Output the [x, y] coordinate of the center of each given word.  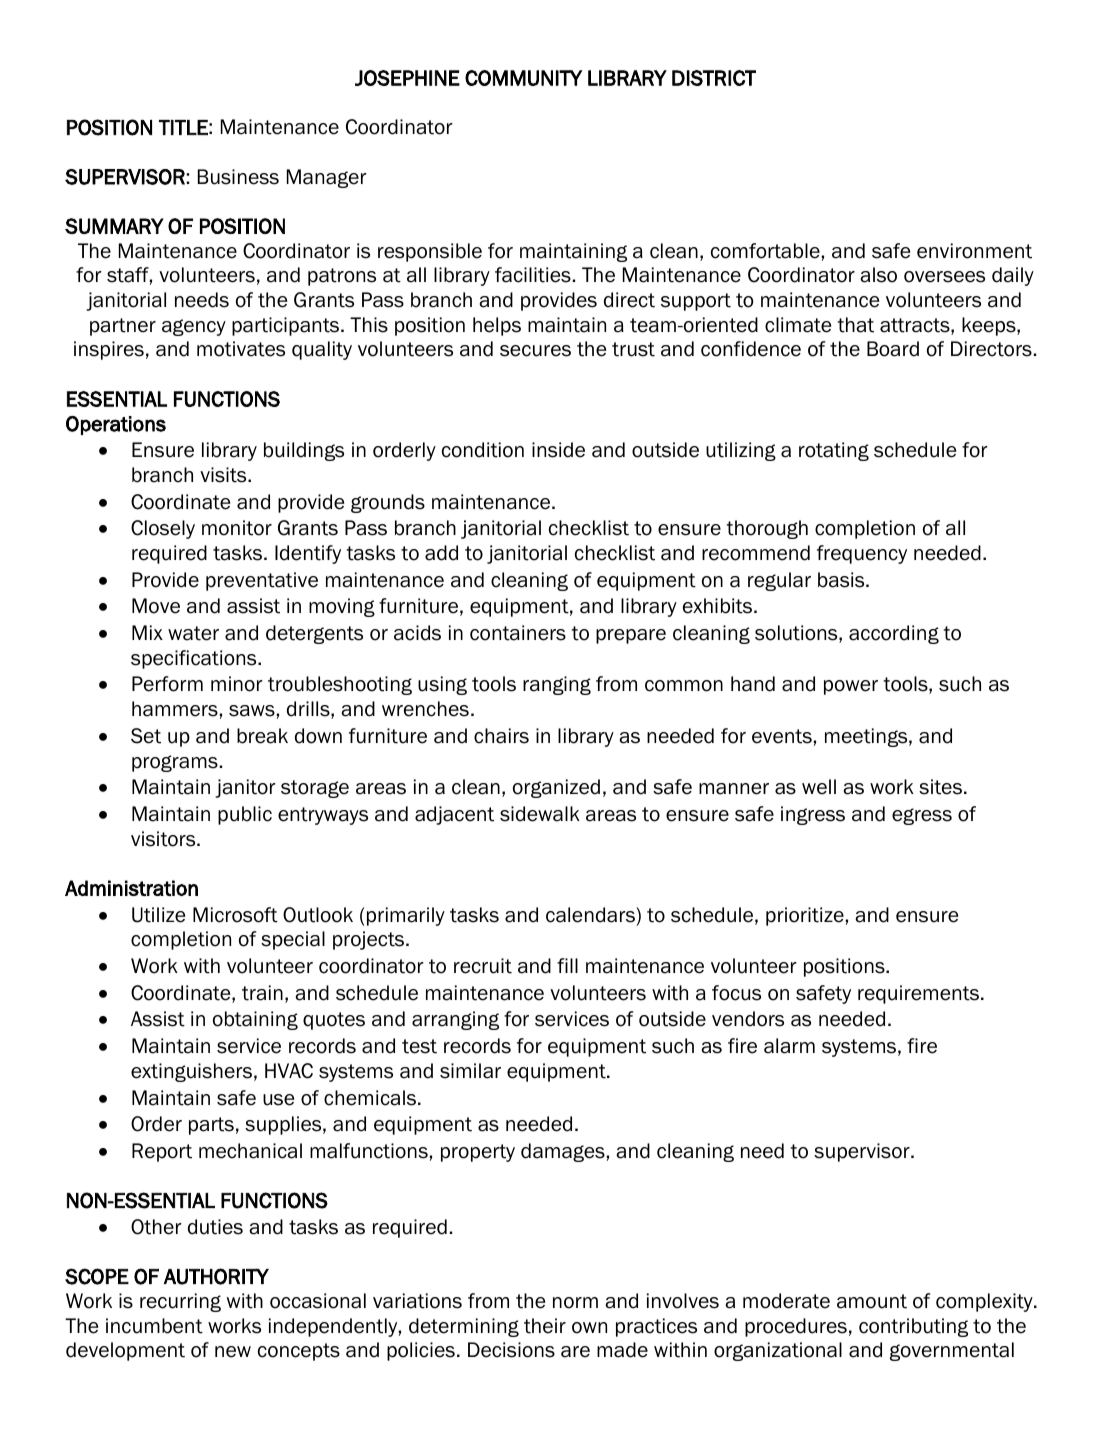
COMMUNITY [523, 78]
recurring [180, 1302]
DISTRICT [714, 78]
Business [238, 177]
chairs [501, 736]
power [851, 687]
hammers [175, 709]
